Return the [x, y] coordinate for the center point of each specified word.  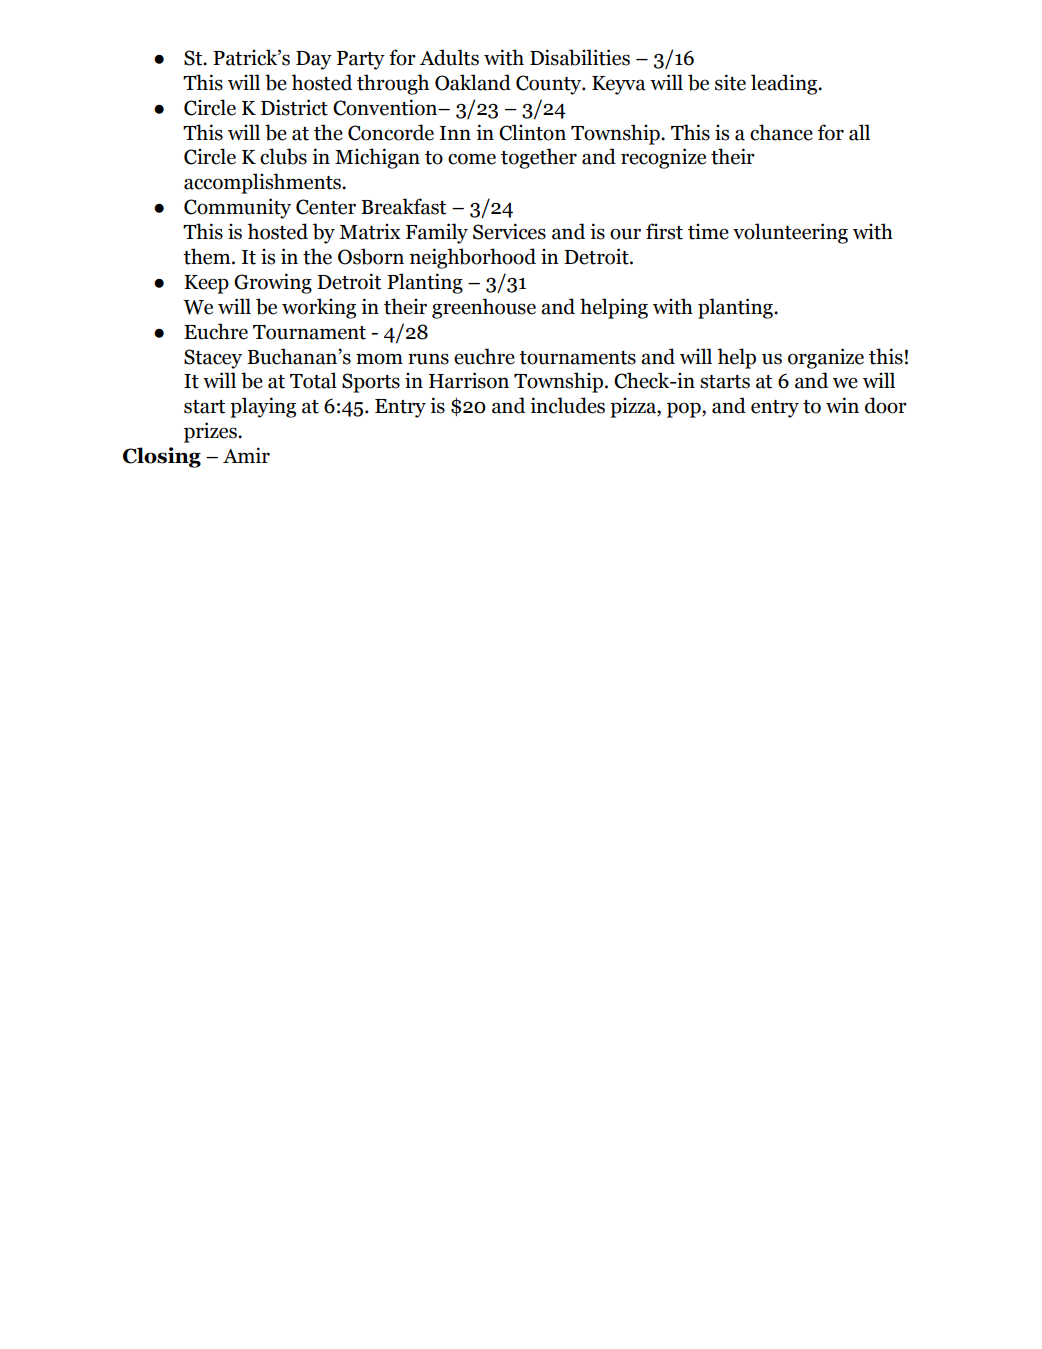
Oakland [473, 82]
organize [826, 358]
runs [428, 359]
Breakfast [403, 206]
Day [314, 60]
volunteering [790, 233]
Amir [246, 455]
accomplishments [263, 183]
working [319, 308]
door [886, 405]
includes [567, 405]
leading [785, 84]
